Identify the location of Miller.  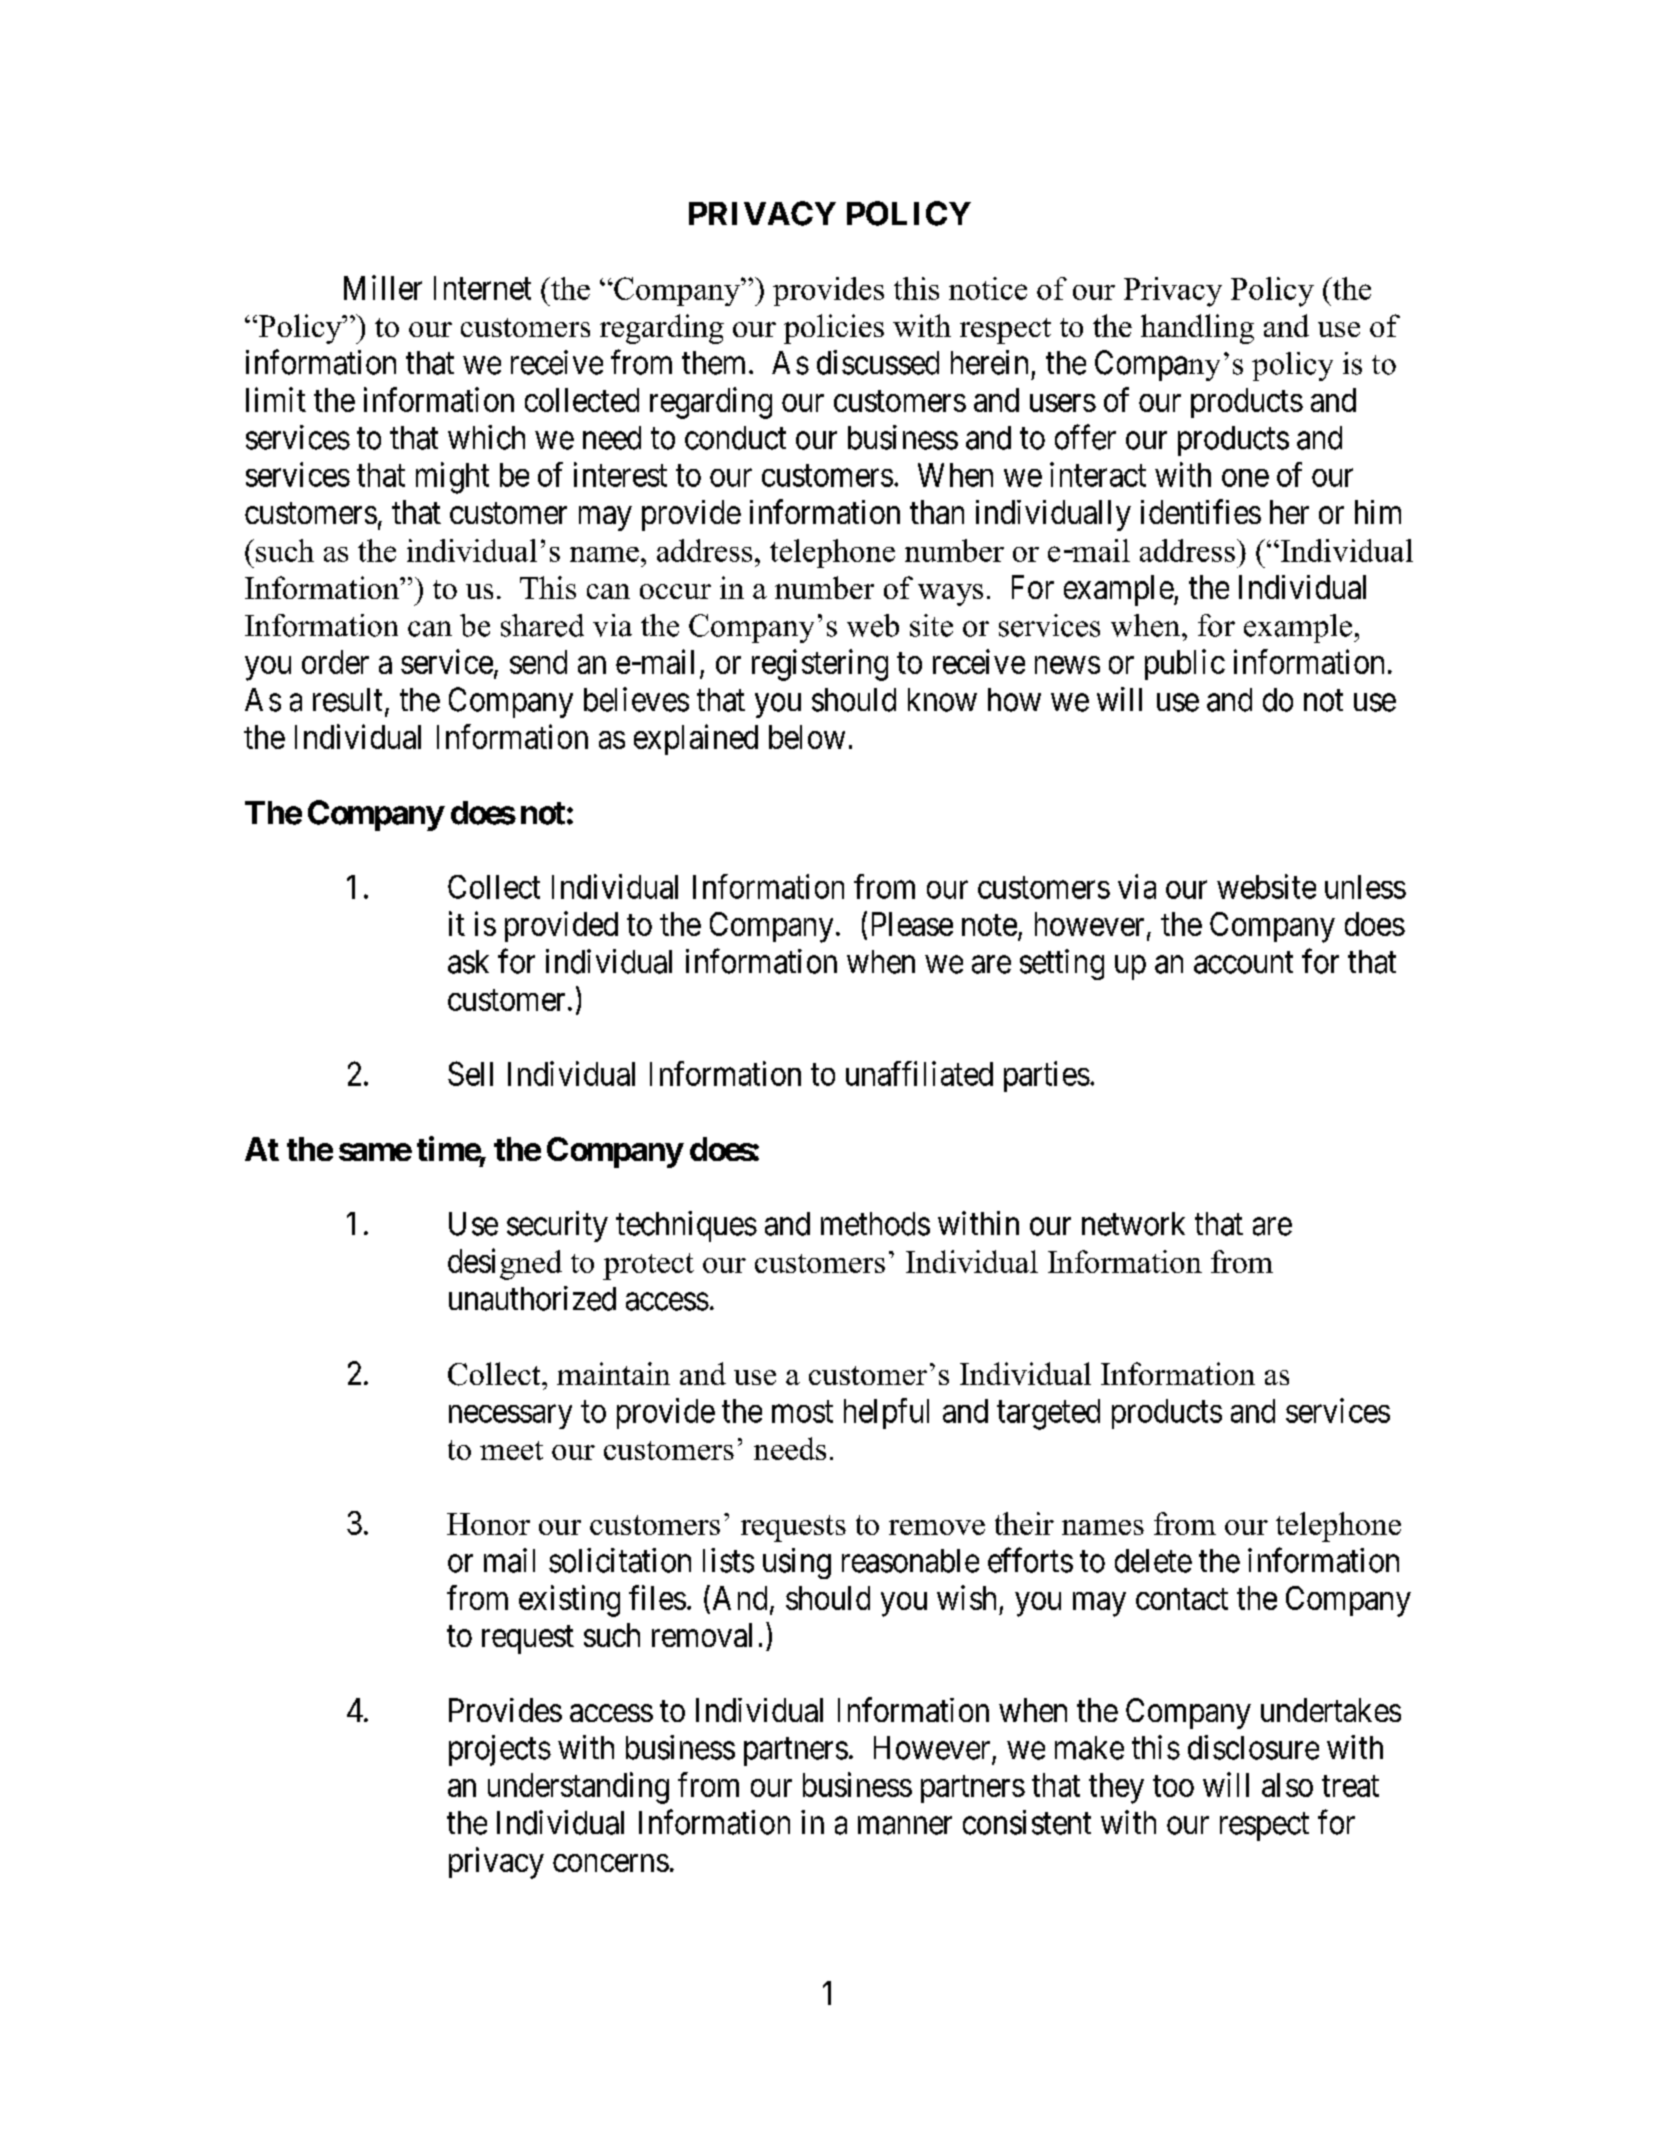
(383, 287).
